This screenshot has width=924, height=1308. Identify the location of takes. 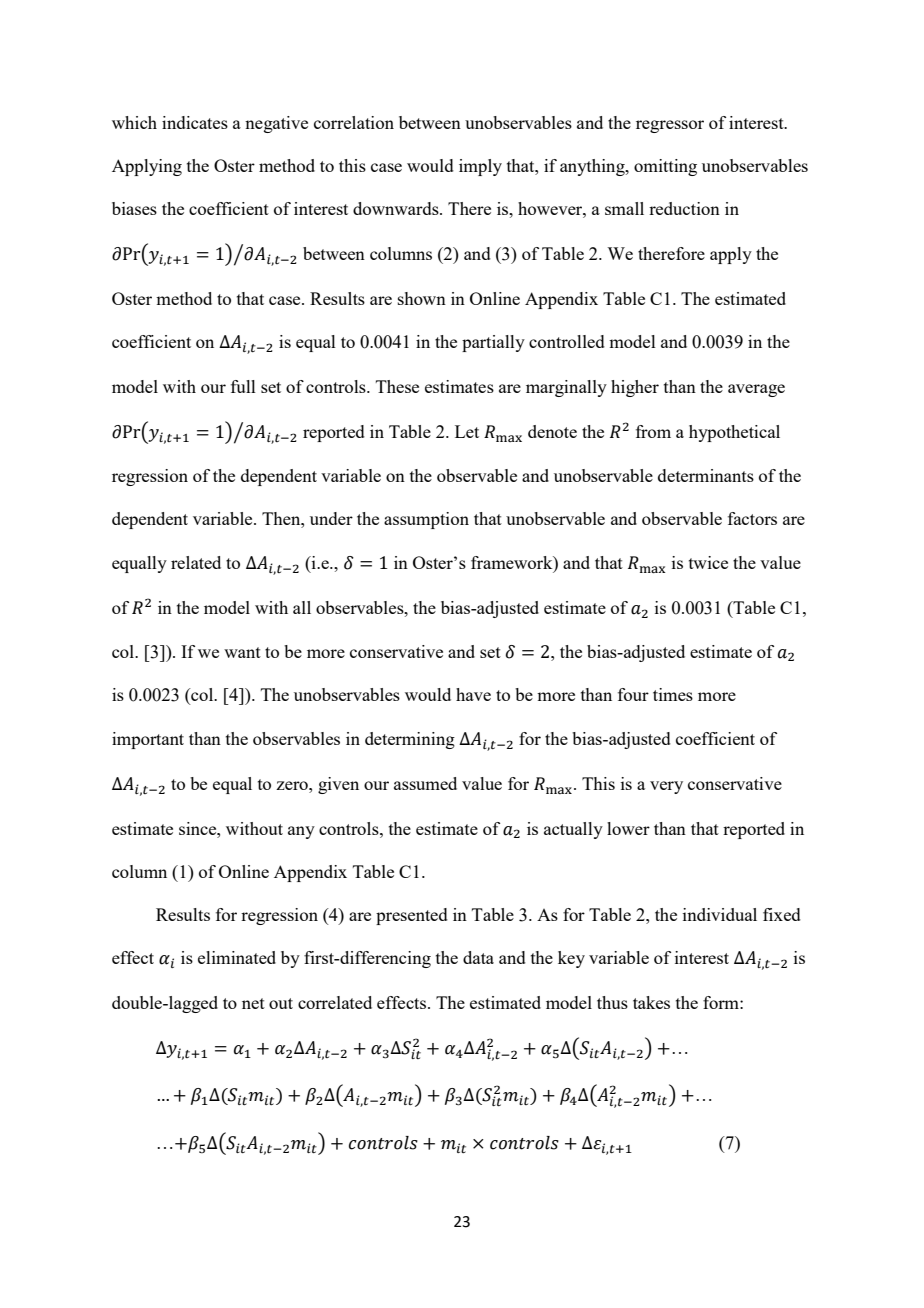
(651, 1002).
